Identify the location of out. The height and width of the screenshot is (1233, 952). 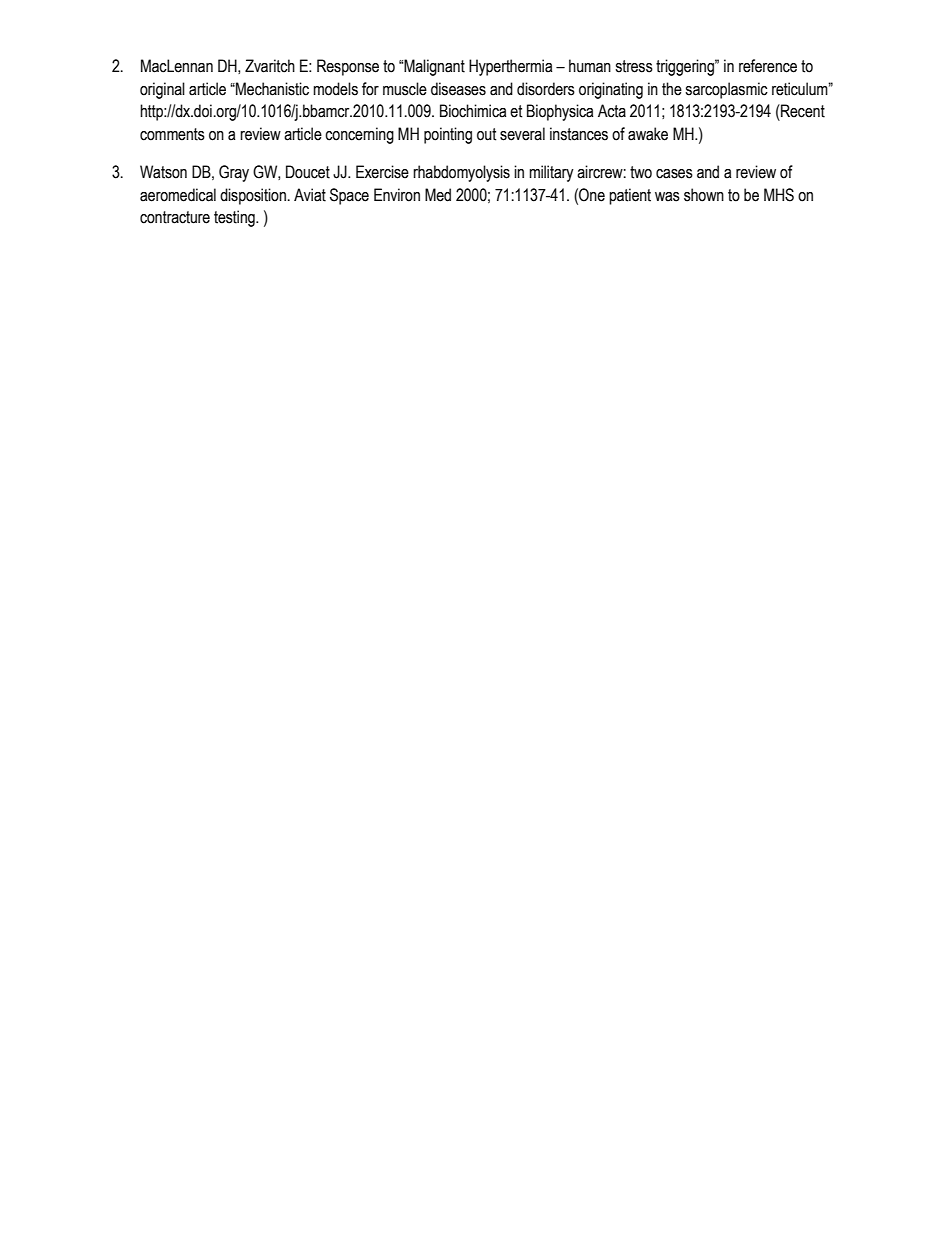
(487, 134).
